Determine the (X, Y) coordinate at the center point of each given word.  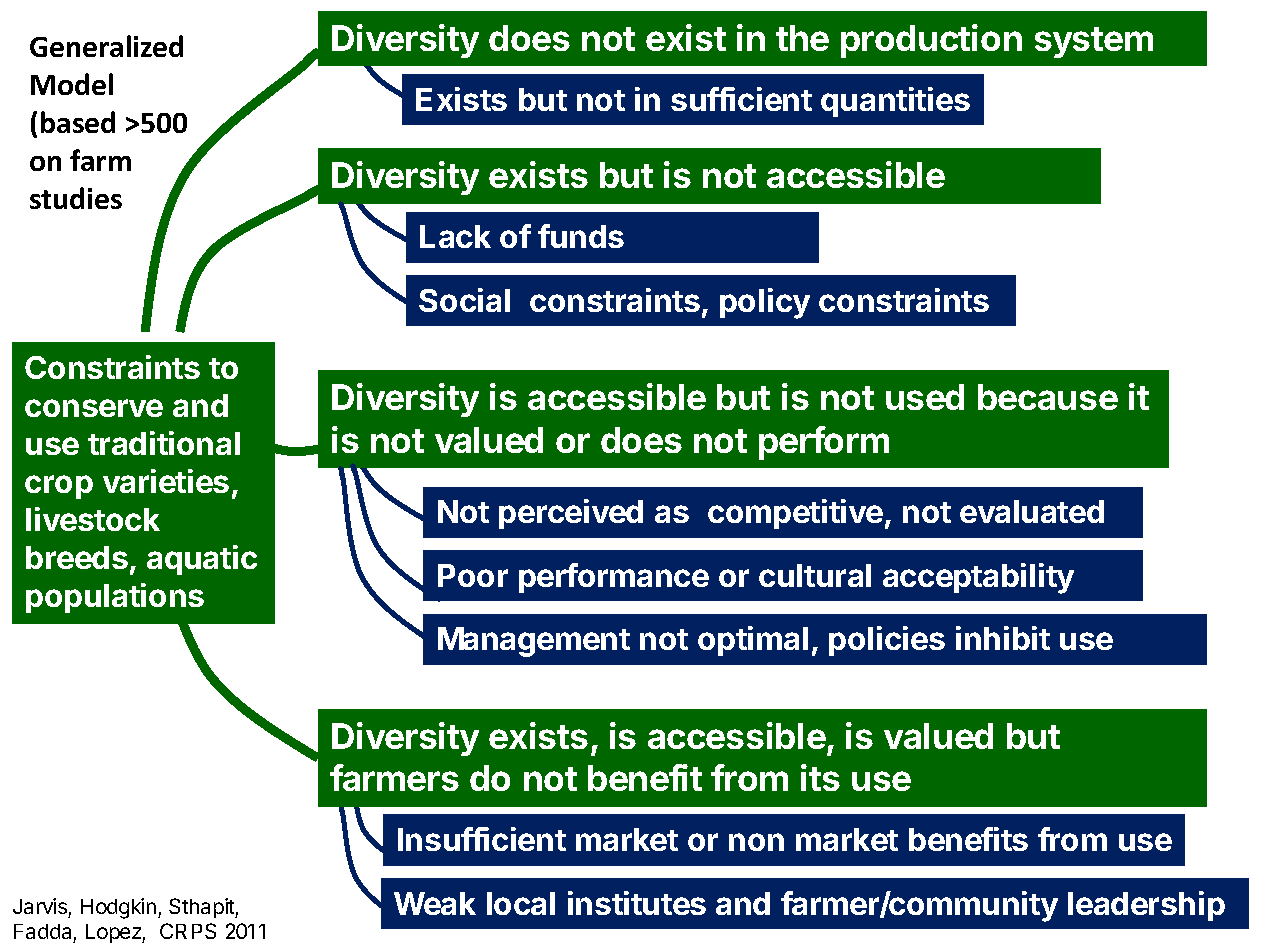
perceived (571, 514)
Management (534, 642)
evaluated (1032, 511)
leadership (1146, 906)
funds (581, 236)
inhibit (1003, 638)
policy (765, 303)
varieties (166, 481)
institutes (637, 903)
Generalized (106, 46)
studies (76, 198)
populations (115, 598)
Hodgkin (118, 908)
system (1094, 42)
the (802, 38)
